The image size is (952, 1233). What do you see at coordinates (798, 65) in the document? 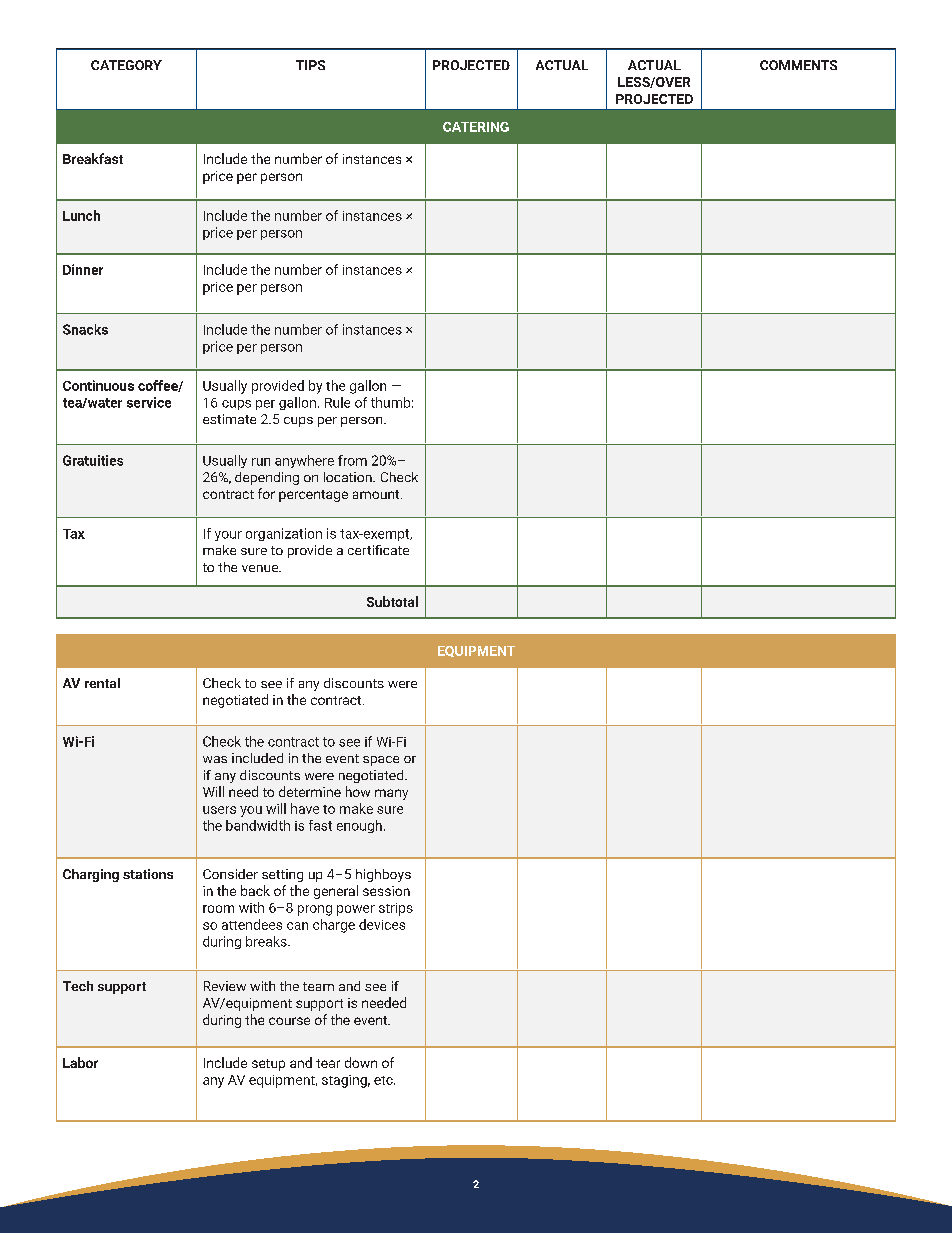
I see `COMMENTS` at bounding box center [798, 65].
